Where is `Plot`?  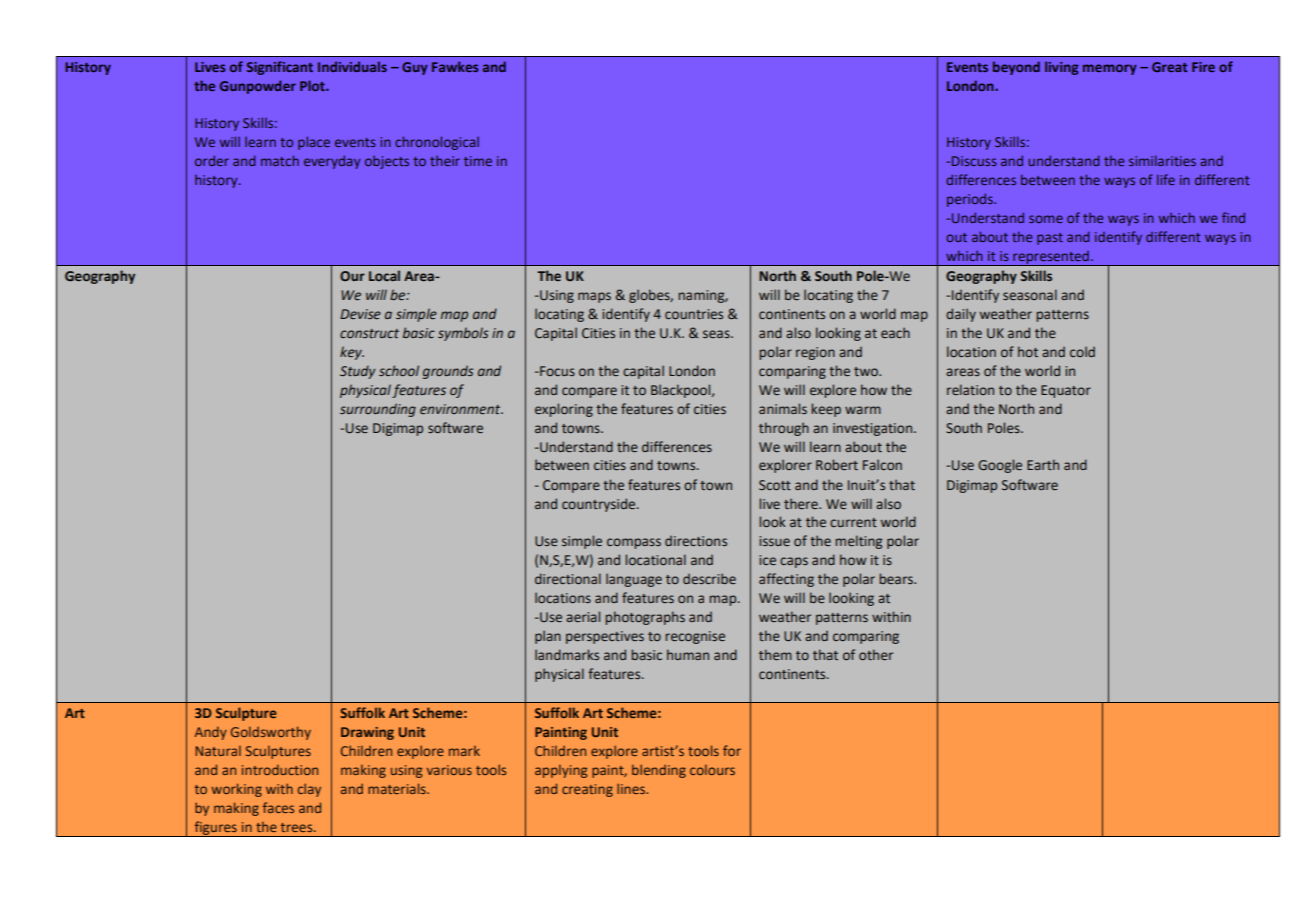 Plot is located at coordinates (313, 85).
